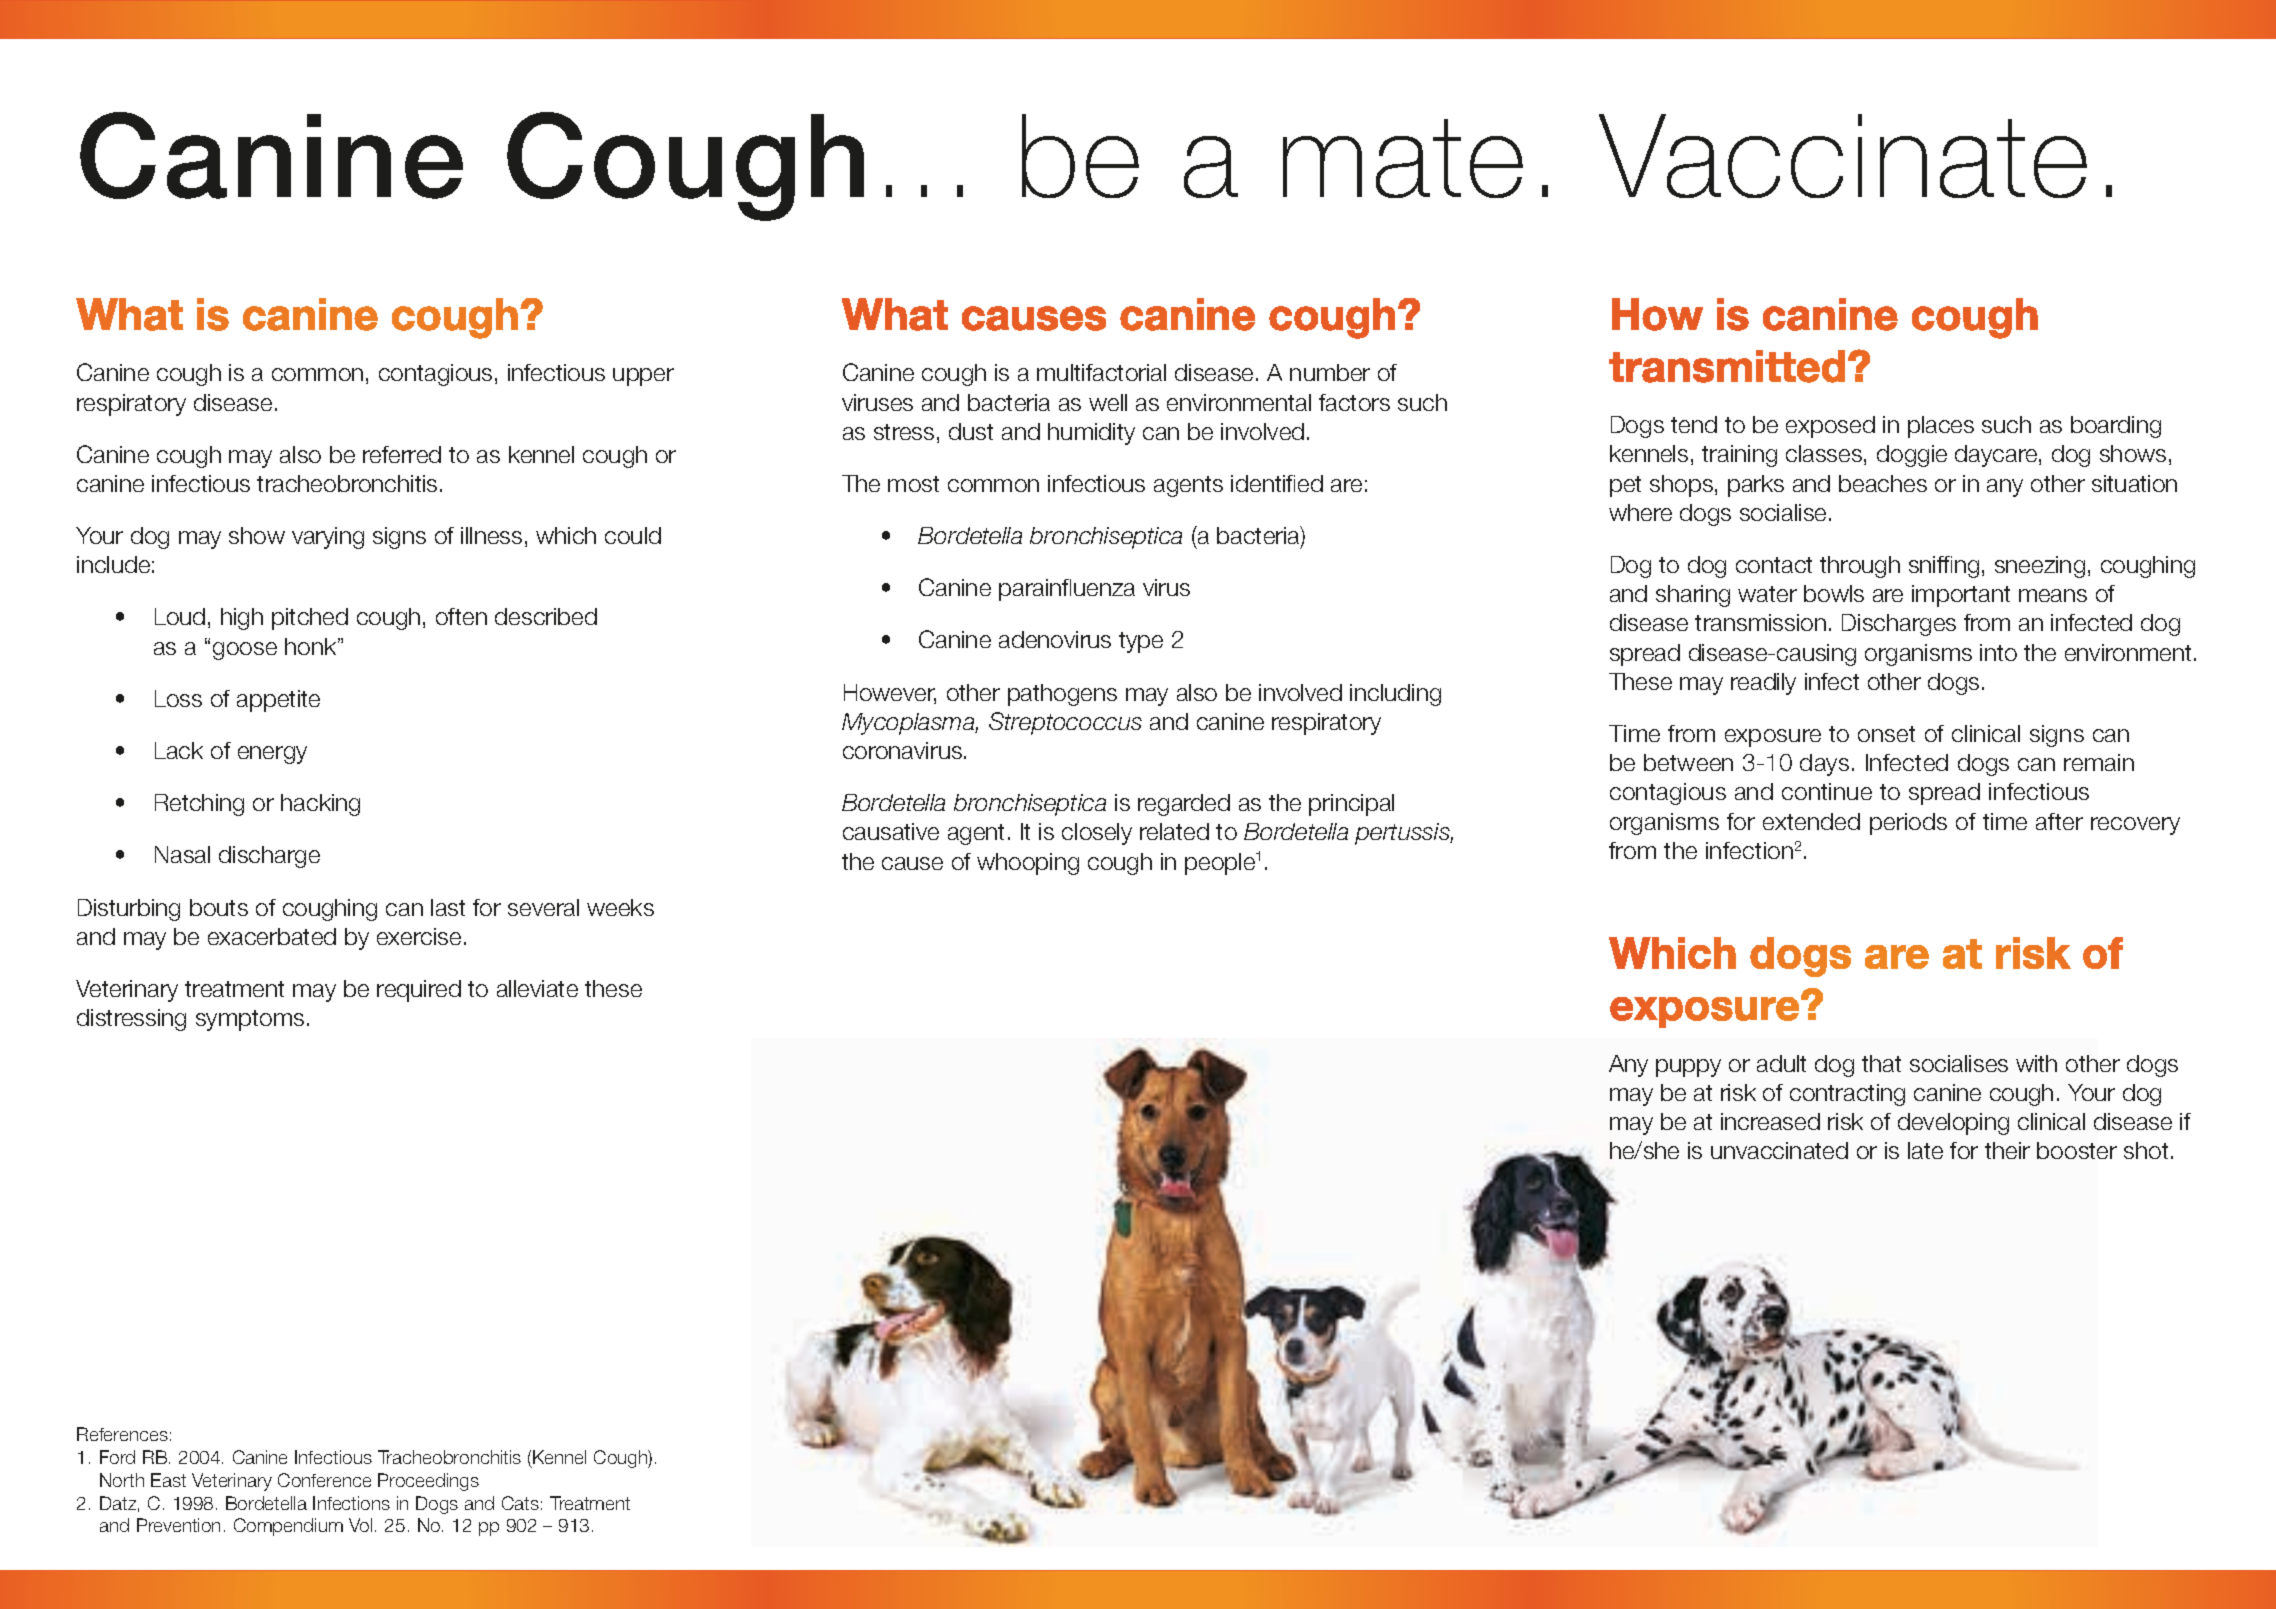  What do you see at coordinates (1097, 834) in the screenshot?
I see `closely` at bounding box center [1097, 834].
